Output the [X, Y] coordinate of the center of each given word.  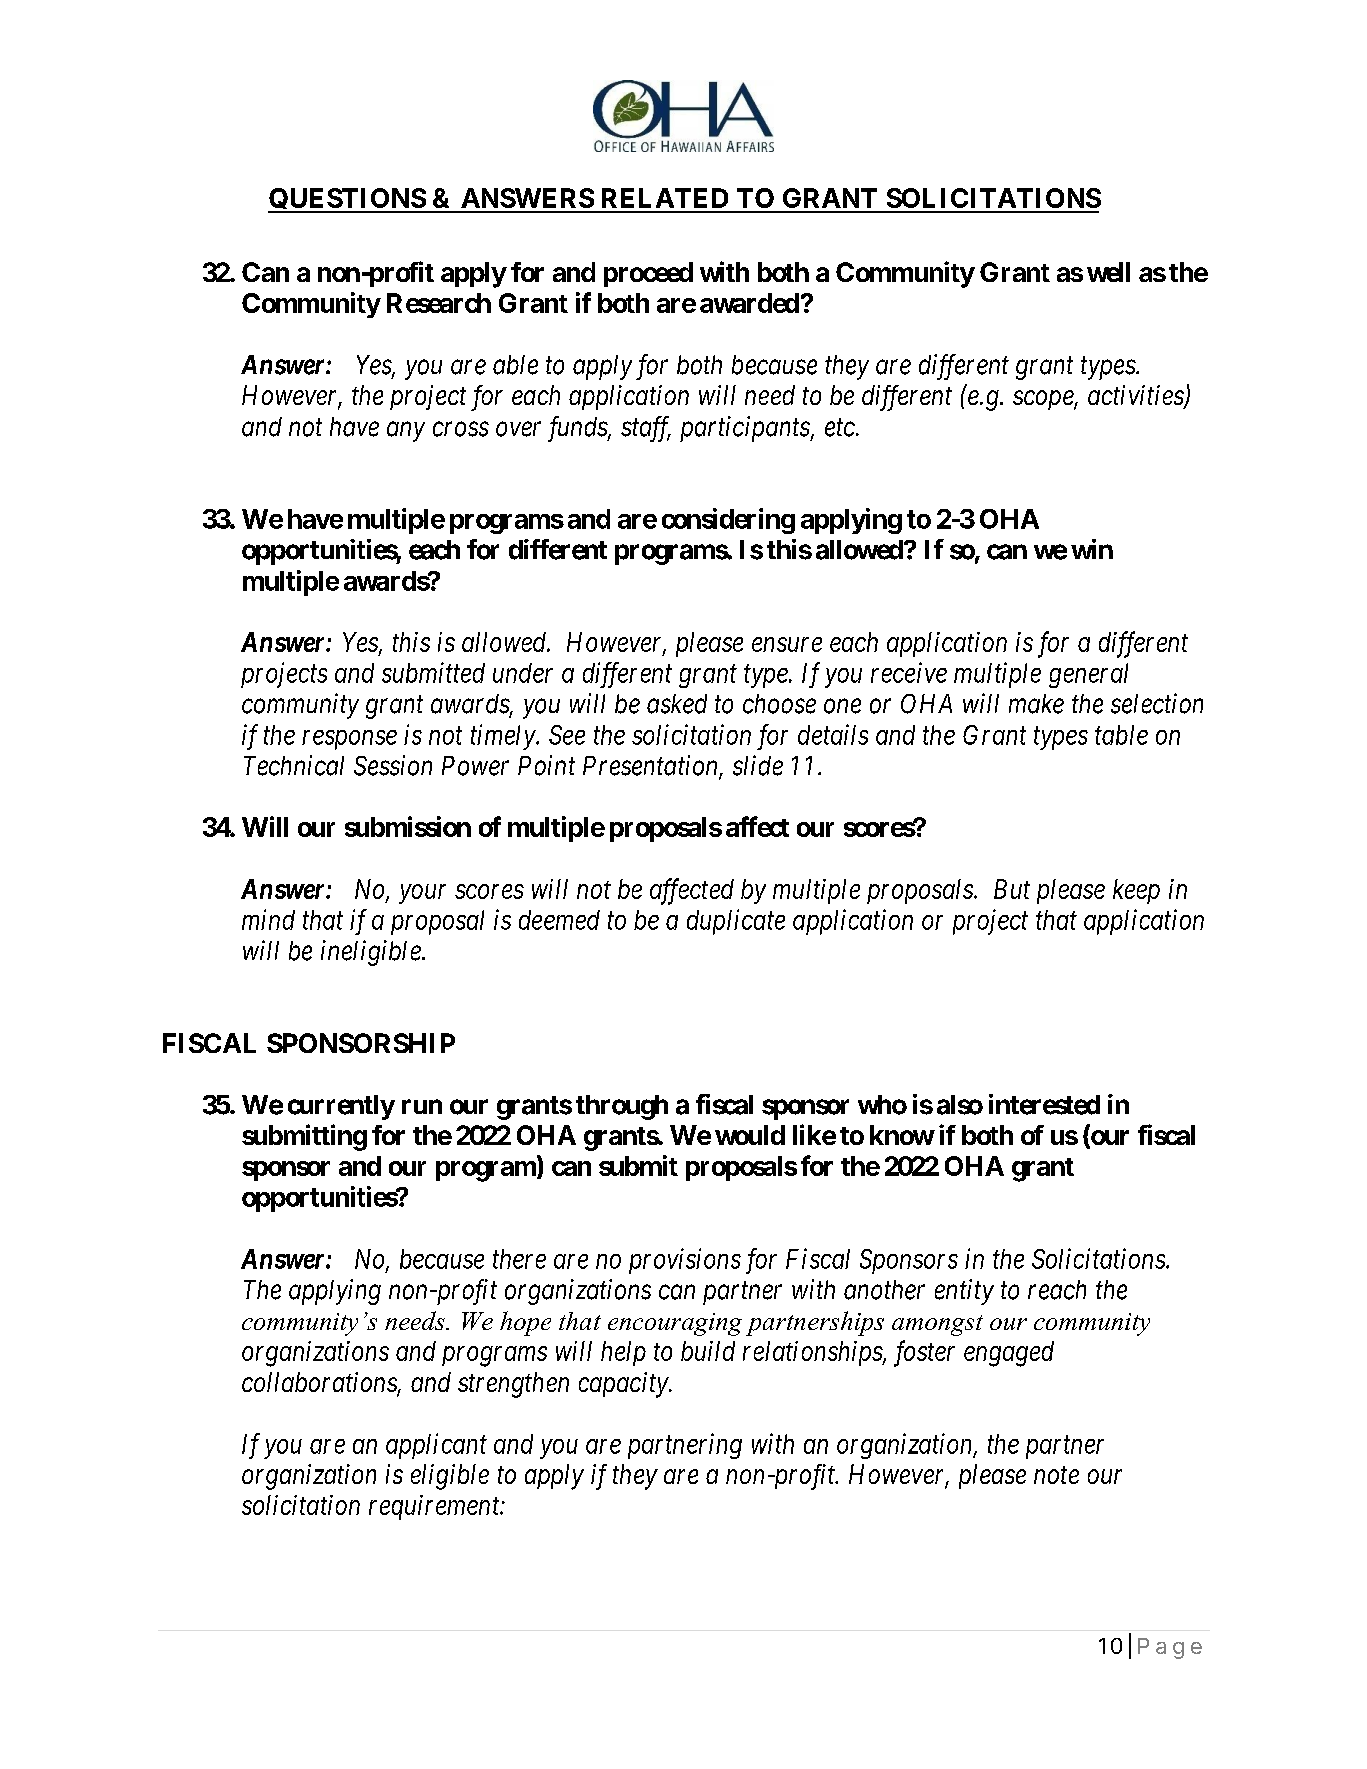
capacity [624, 1385]
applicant [436, 1446]
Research [439, 303]
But [1012, 889]
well [1108, 272]
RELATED [665, 198]
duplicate [736, 922]
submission [408, 826]
